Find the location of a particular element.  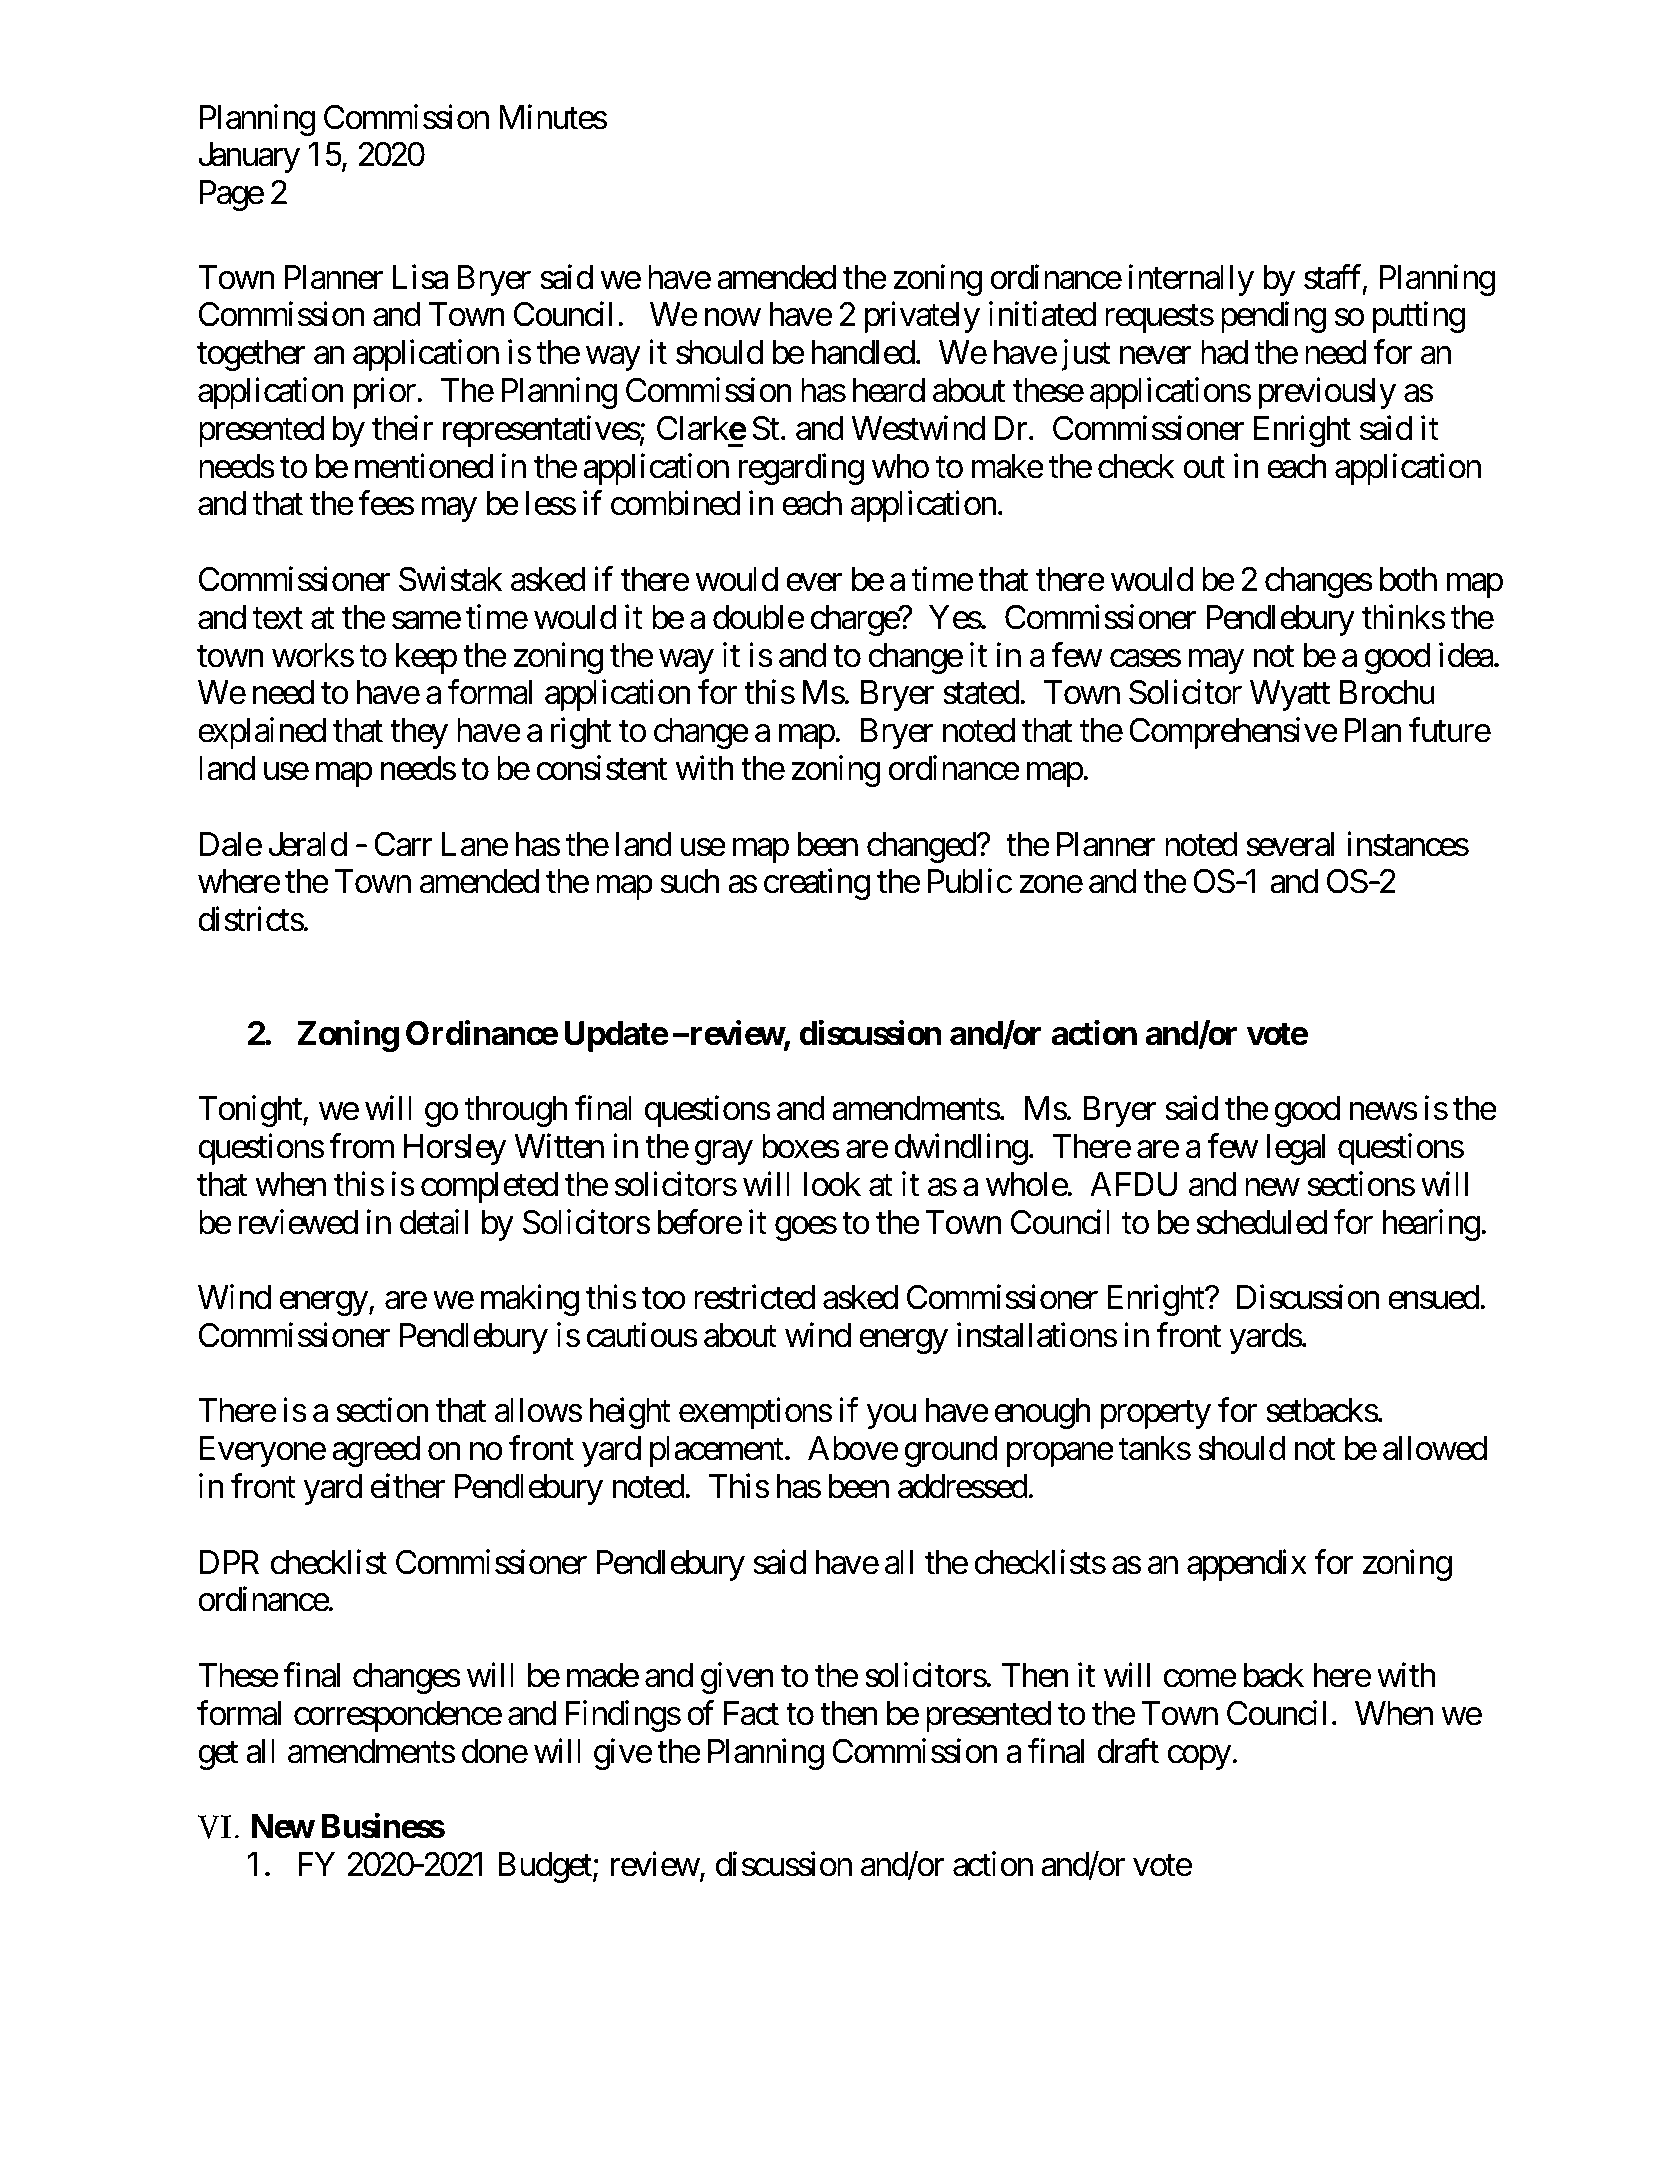

pending is located at coordinates (1273, 317).
